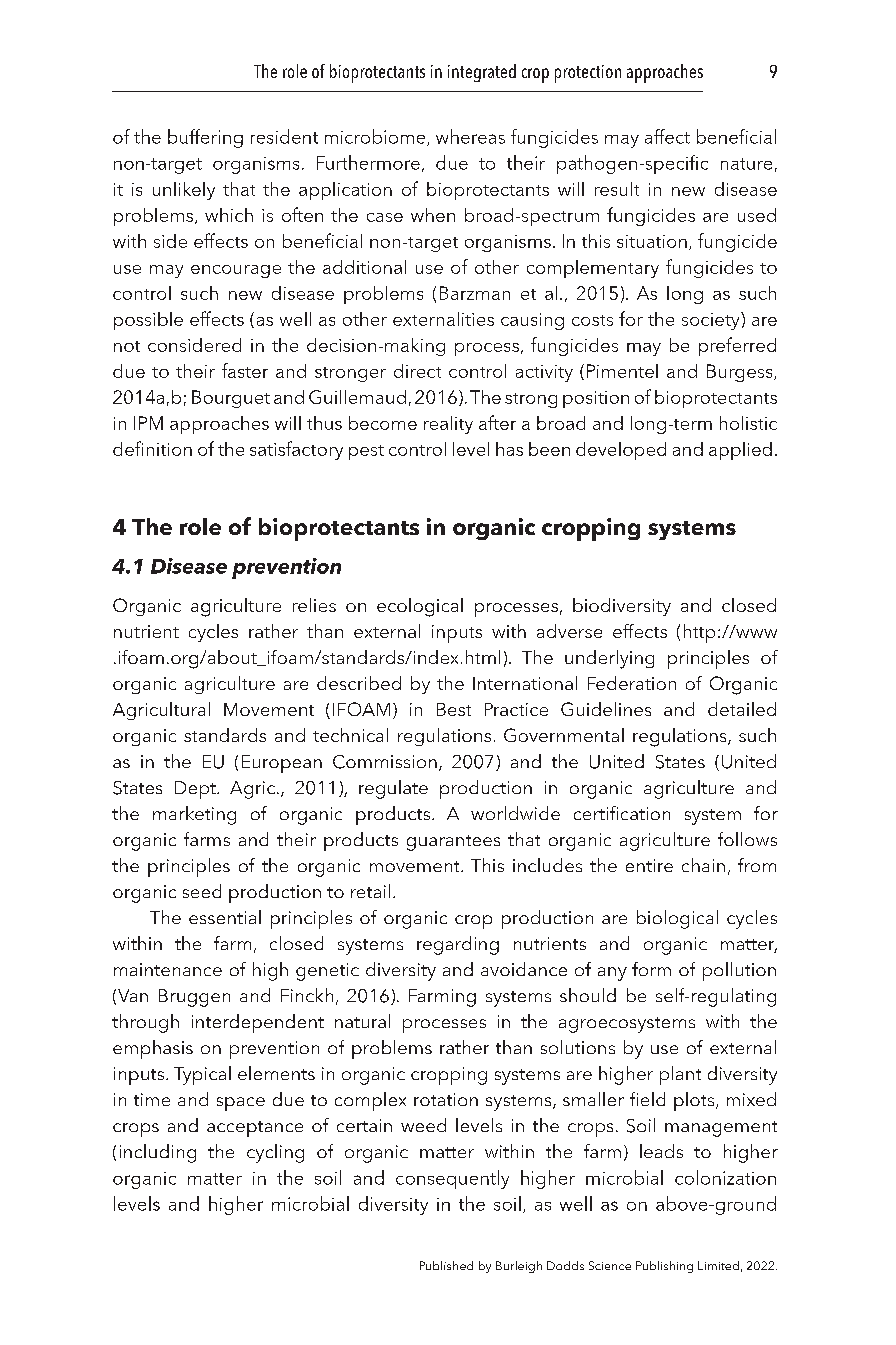 The height and width of the image is (1345, 896). I want to click on definition, so click(152, 448).
